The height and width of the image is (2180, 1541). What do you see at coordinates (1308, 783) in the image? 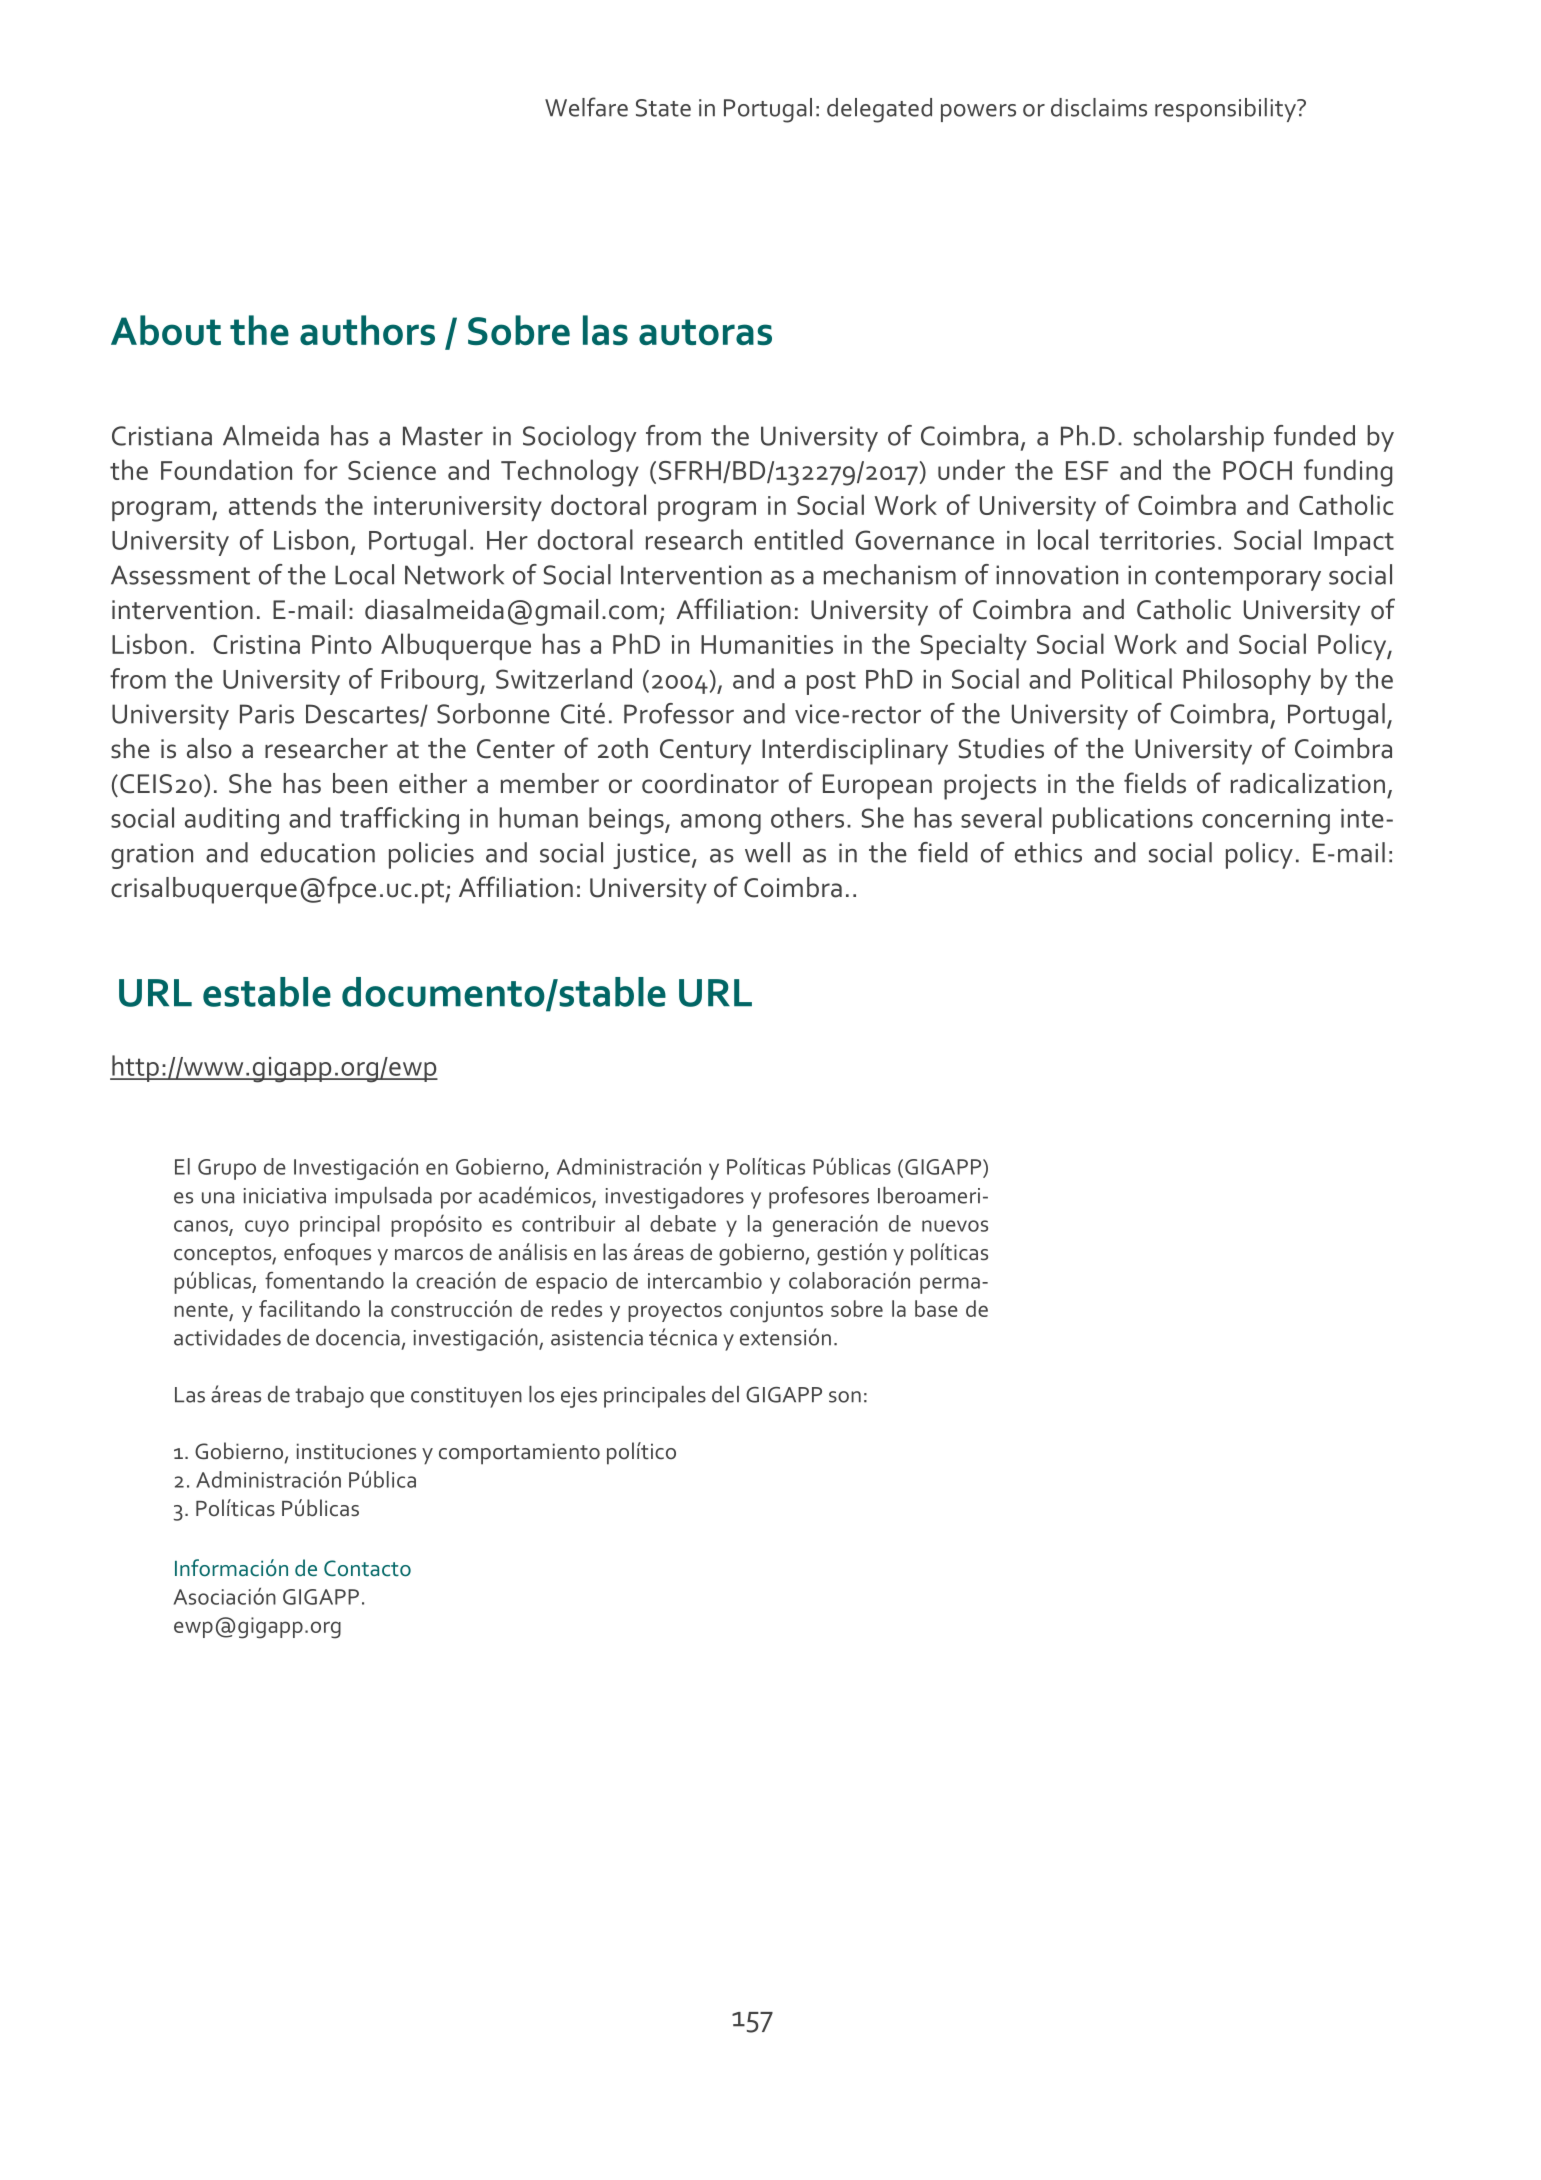
I see `radicalization` at bounding box center [1308, 783].
